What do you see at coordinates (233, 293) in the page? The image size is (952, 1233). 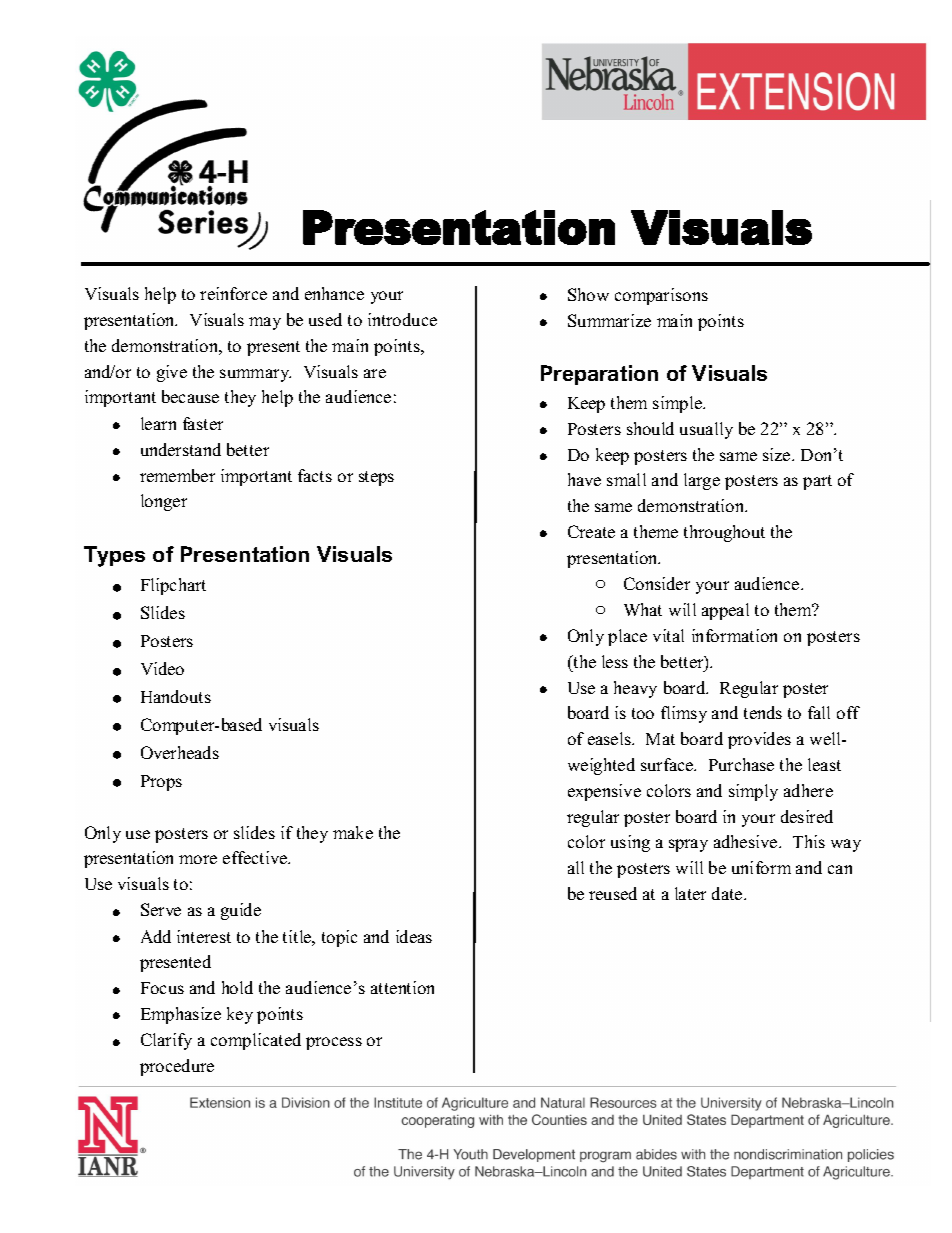 I see `reinforce` at bounding box center [233, 293].
